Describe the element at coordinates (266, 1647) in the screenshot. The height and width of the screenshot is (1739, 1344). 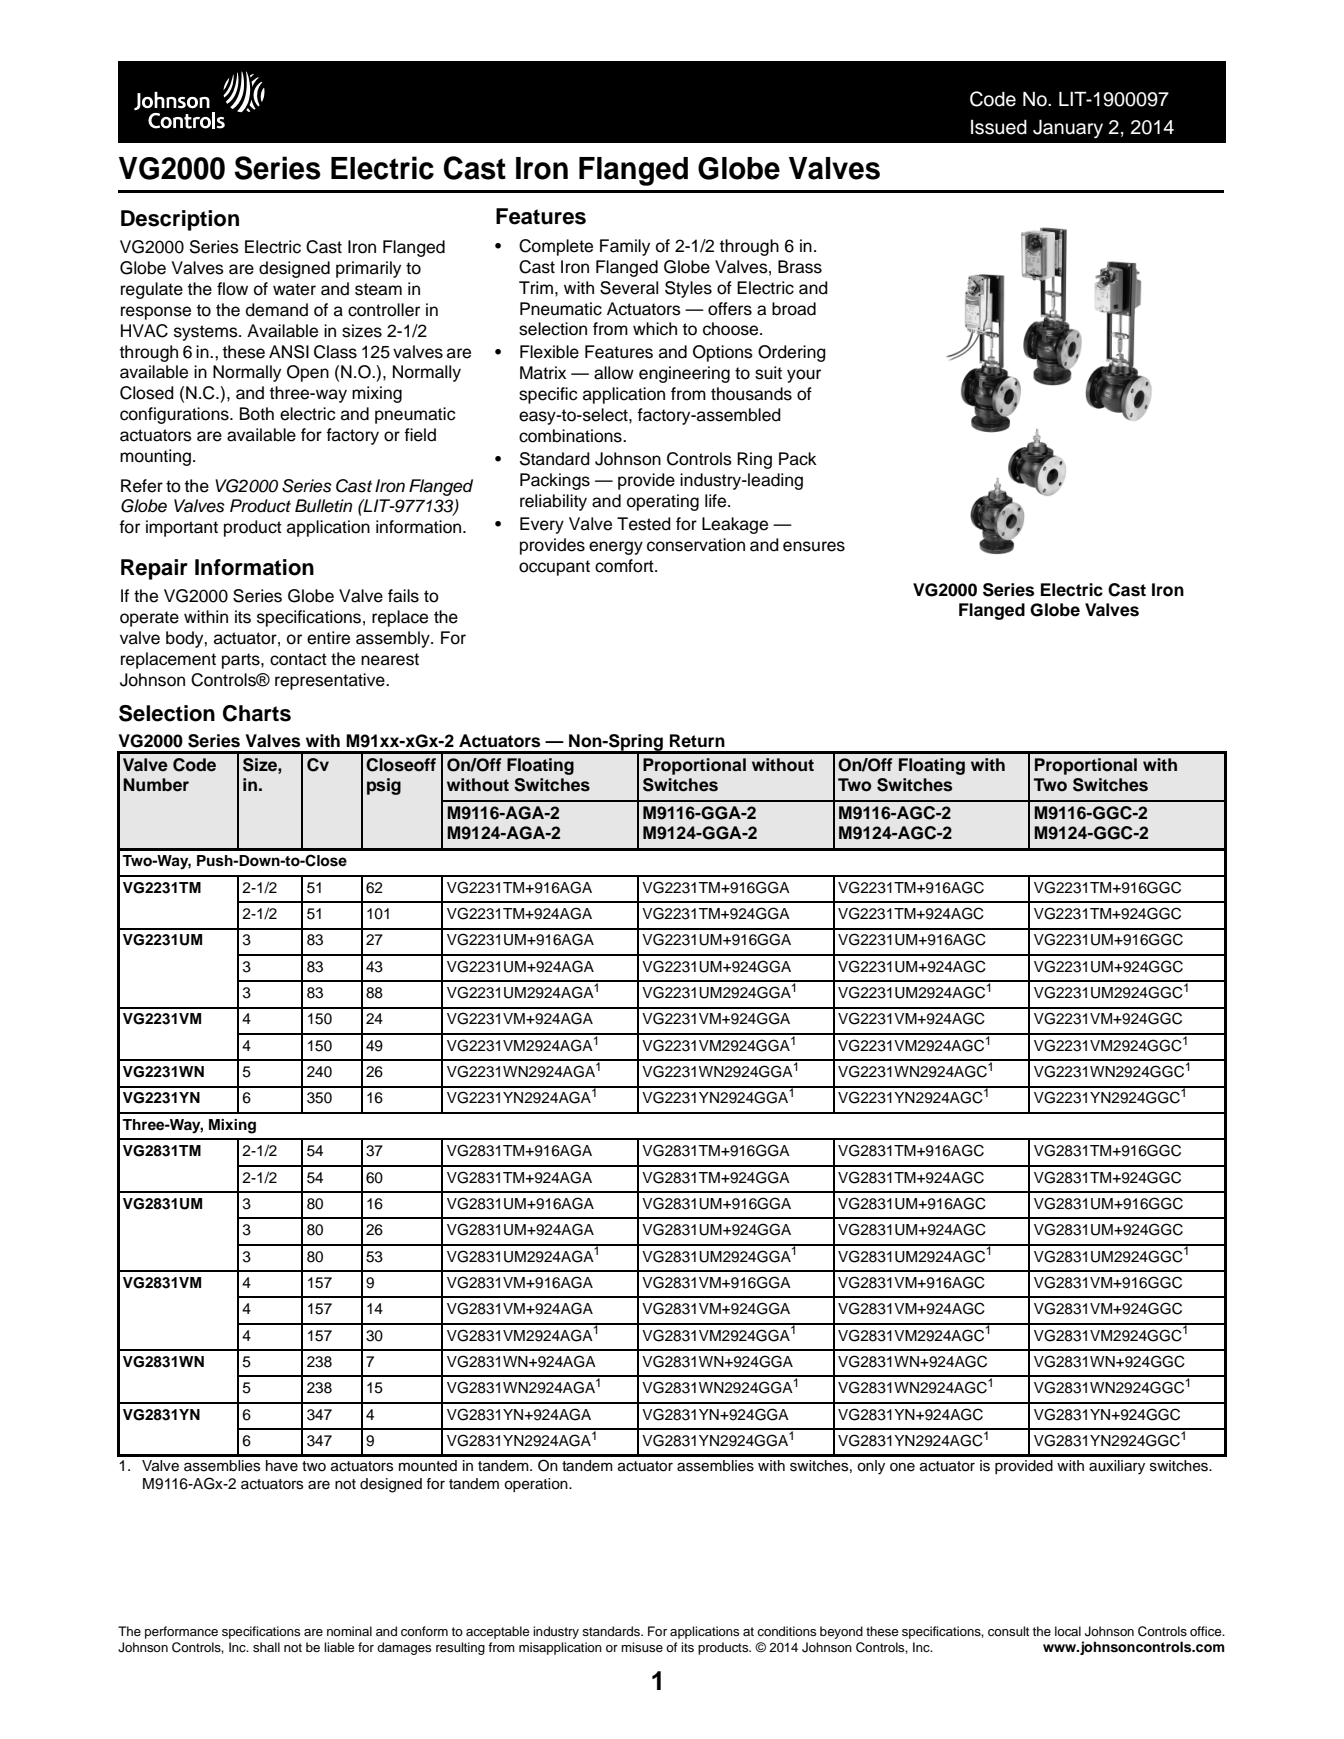
I see `shall` at that location.
